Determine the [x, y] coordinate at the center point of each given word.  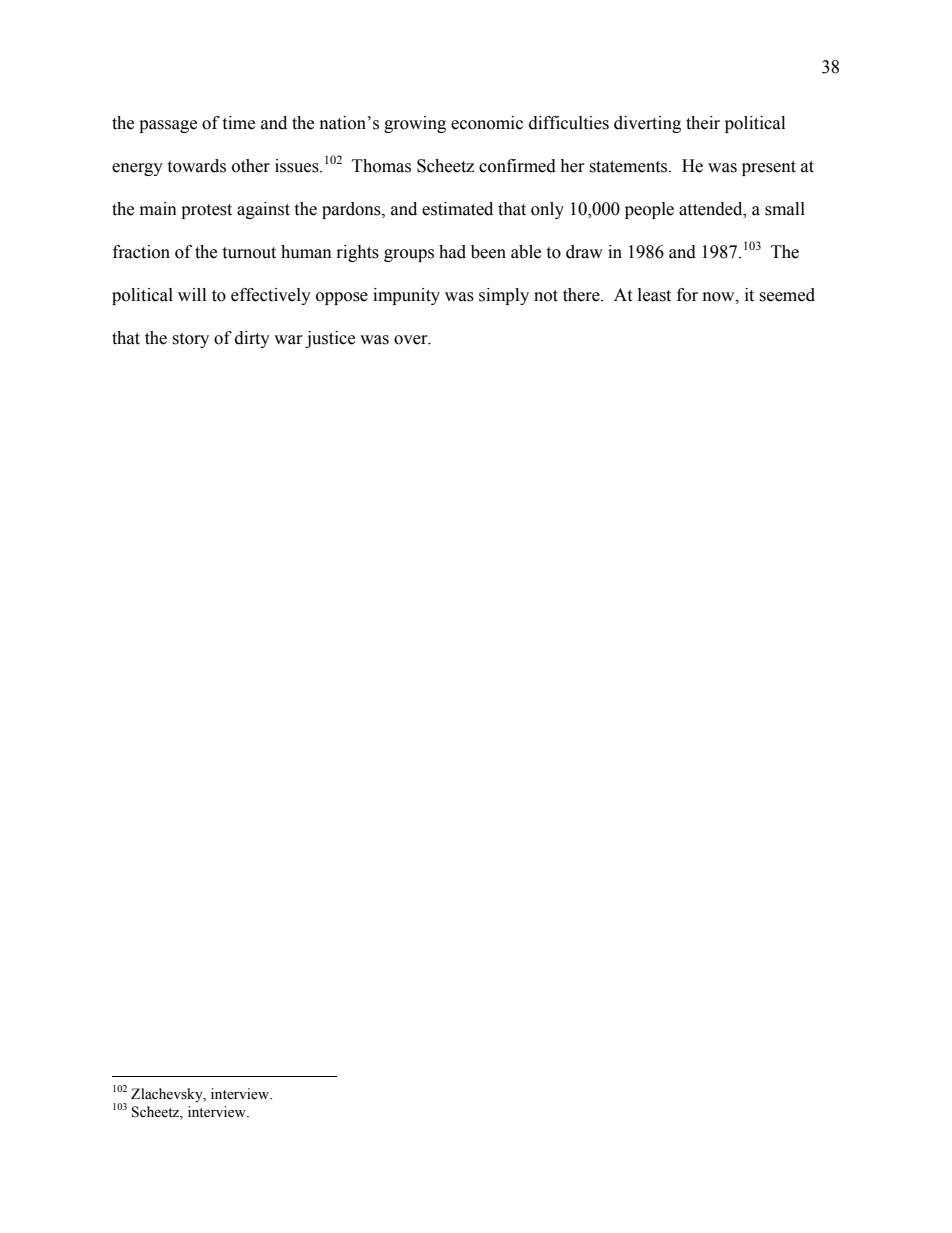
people [649, 210]
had [452, 252]
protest [206, 211]
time [238, 123]
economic [487, 123]
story [190, 340]
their [703, 123]
